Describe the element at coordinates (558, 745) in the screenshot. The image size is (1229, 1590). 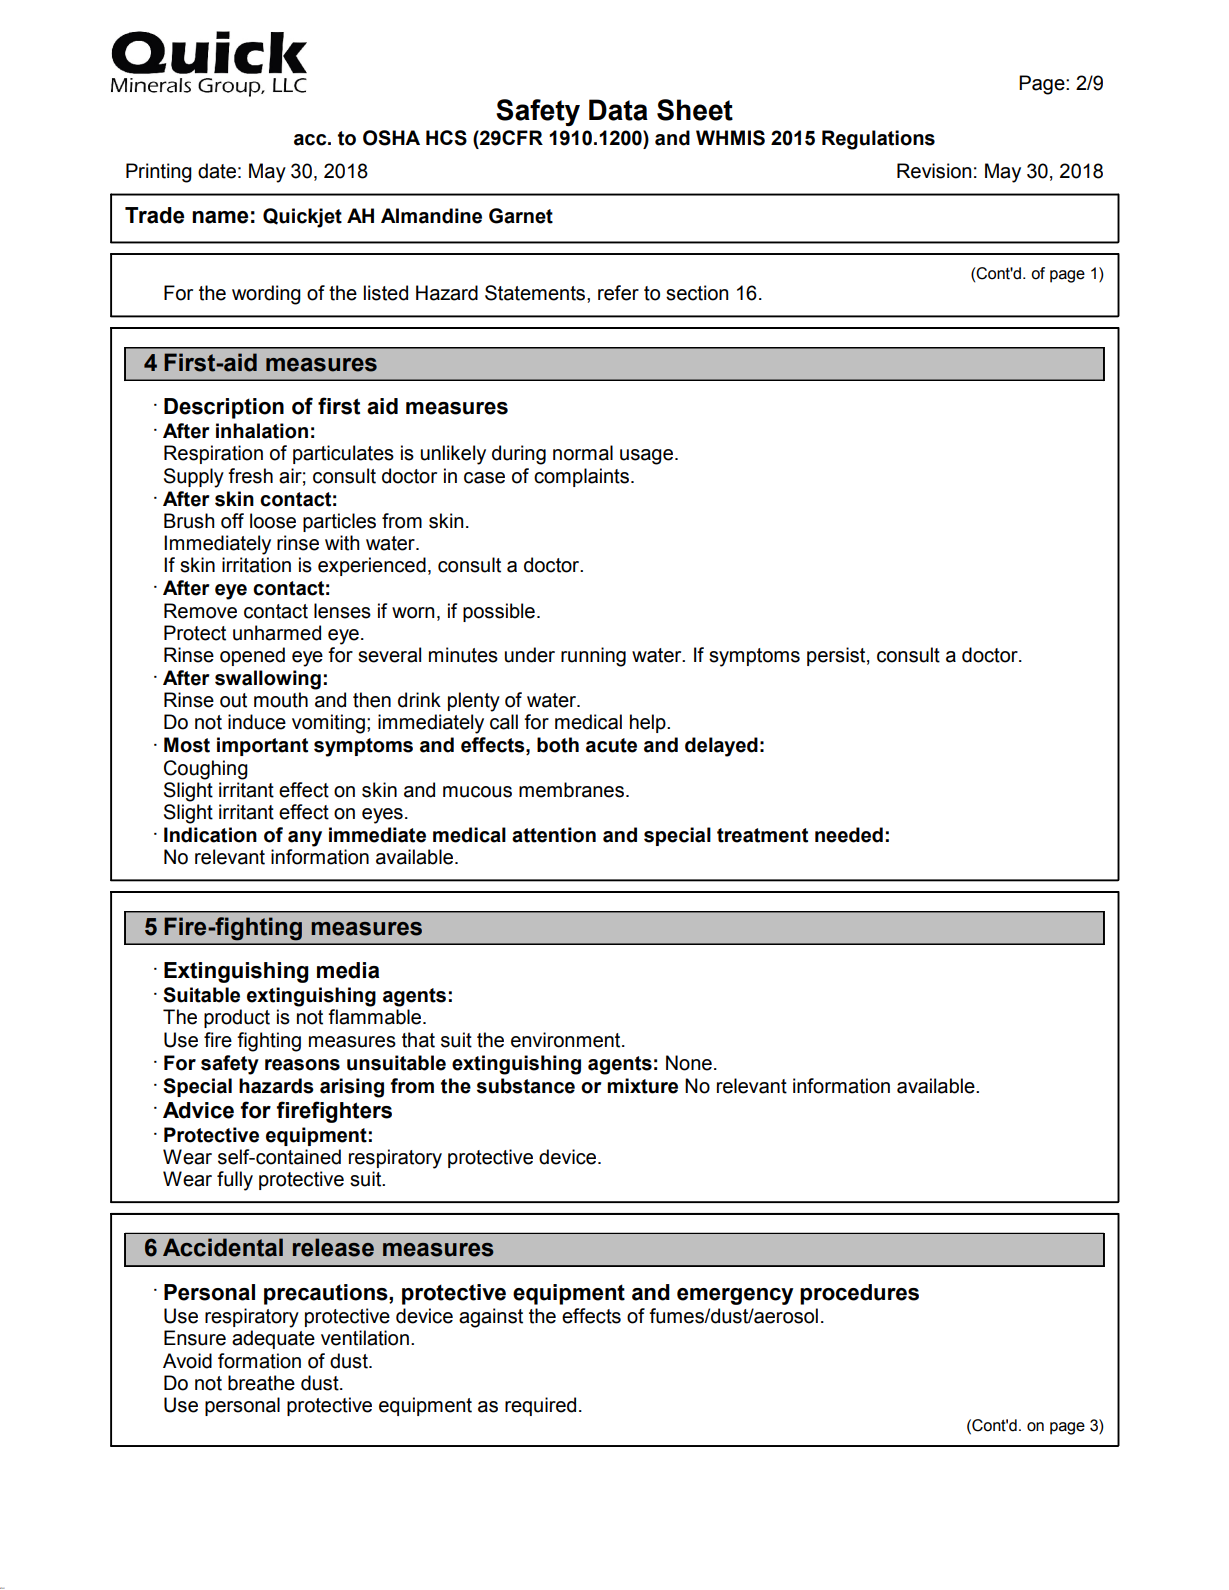
I see `both` at that location.
